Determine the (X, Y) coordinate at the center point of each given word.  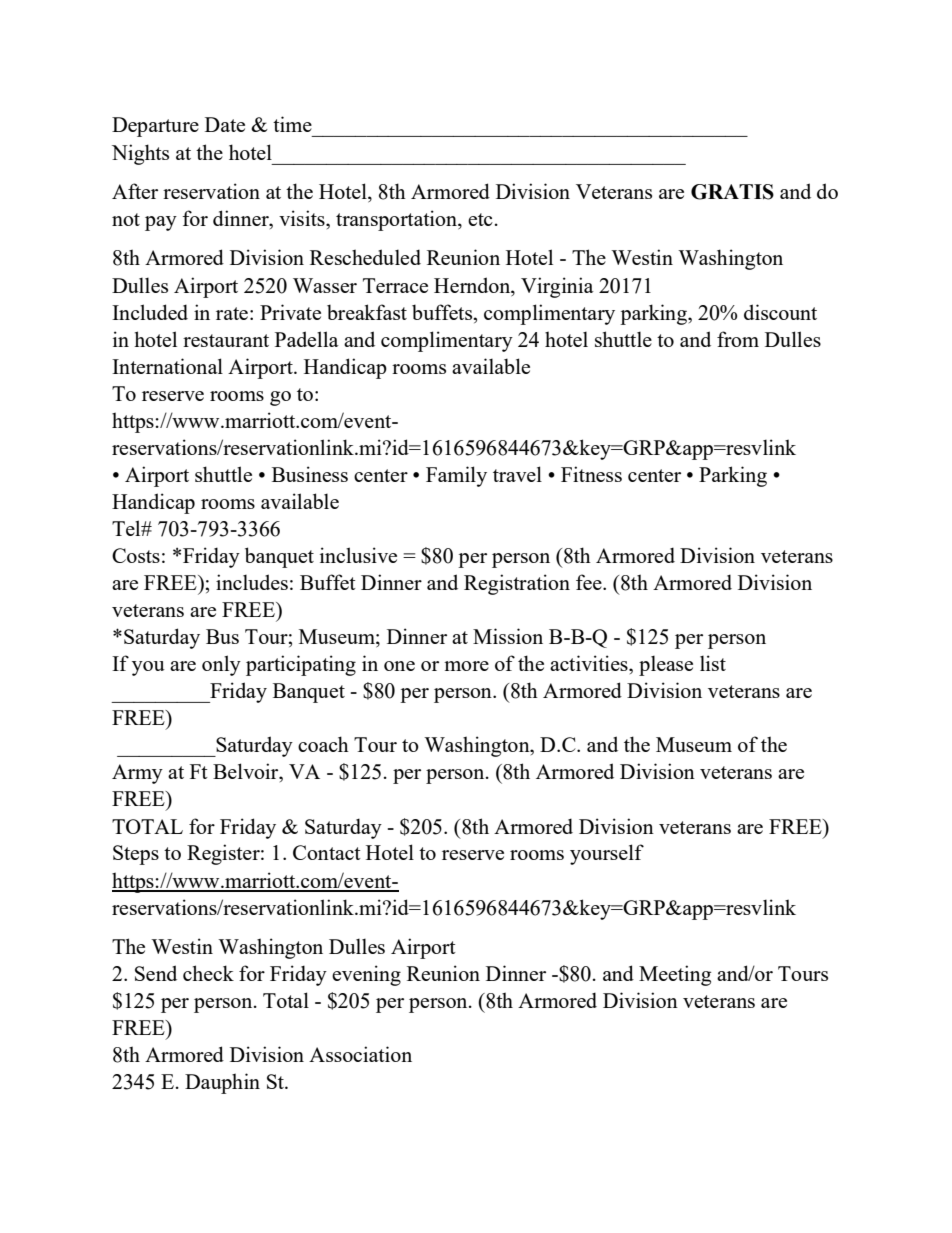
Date (225, 124)
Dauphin (222, 1083)
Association (360, 1054)
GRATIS (732, 192)
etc (480, 219)
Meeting (675, 975)
